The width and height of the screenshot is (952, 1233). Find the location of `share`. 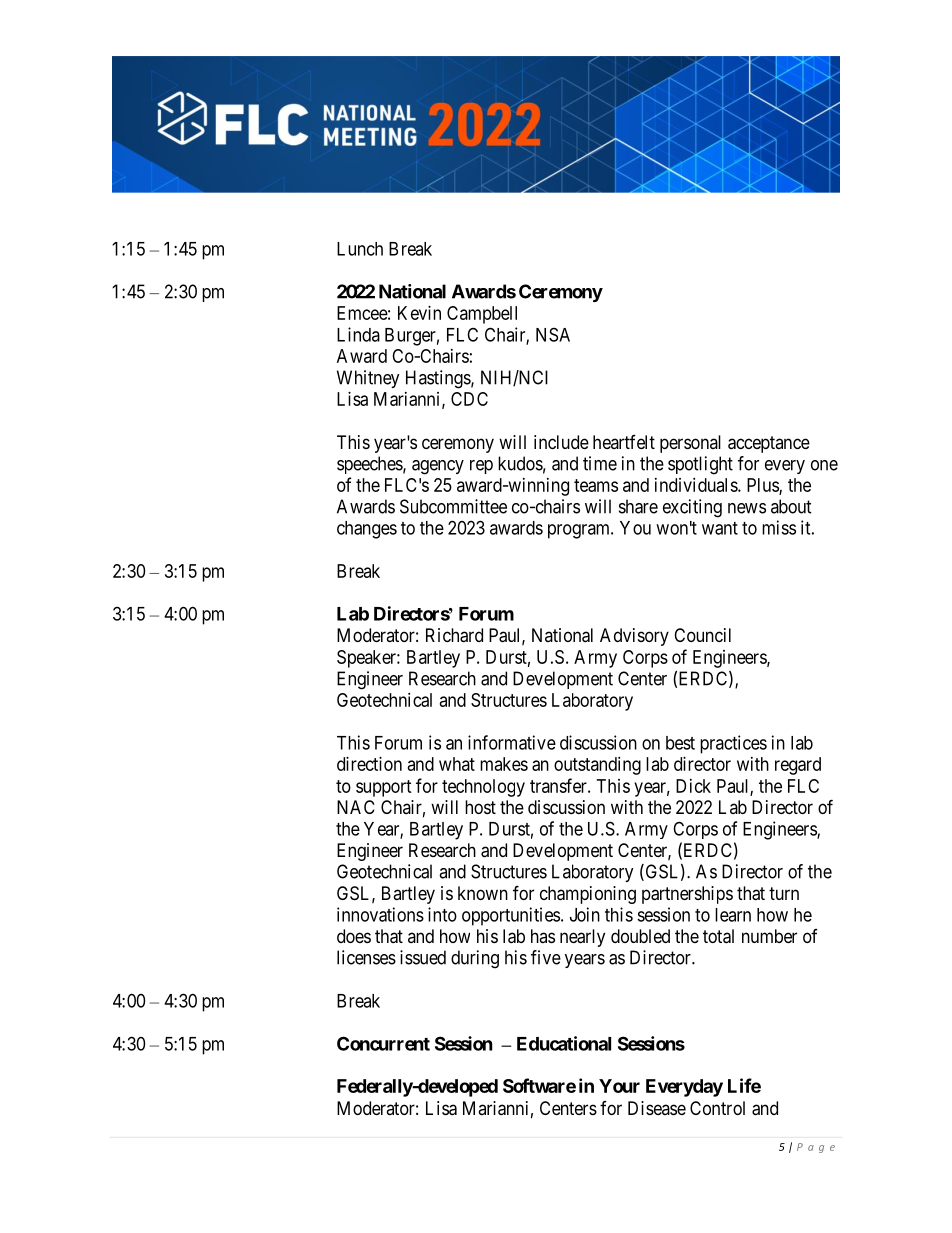

share is located at coordinates (638, 506).
